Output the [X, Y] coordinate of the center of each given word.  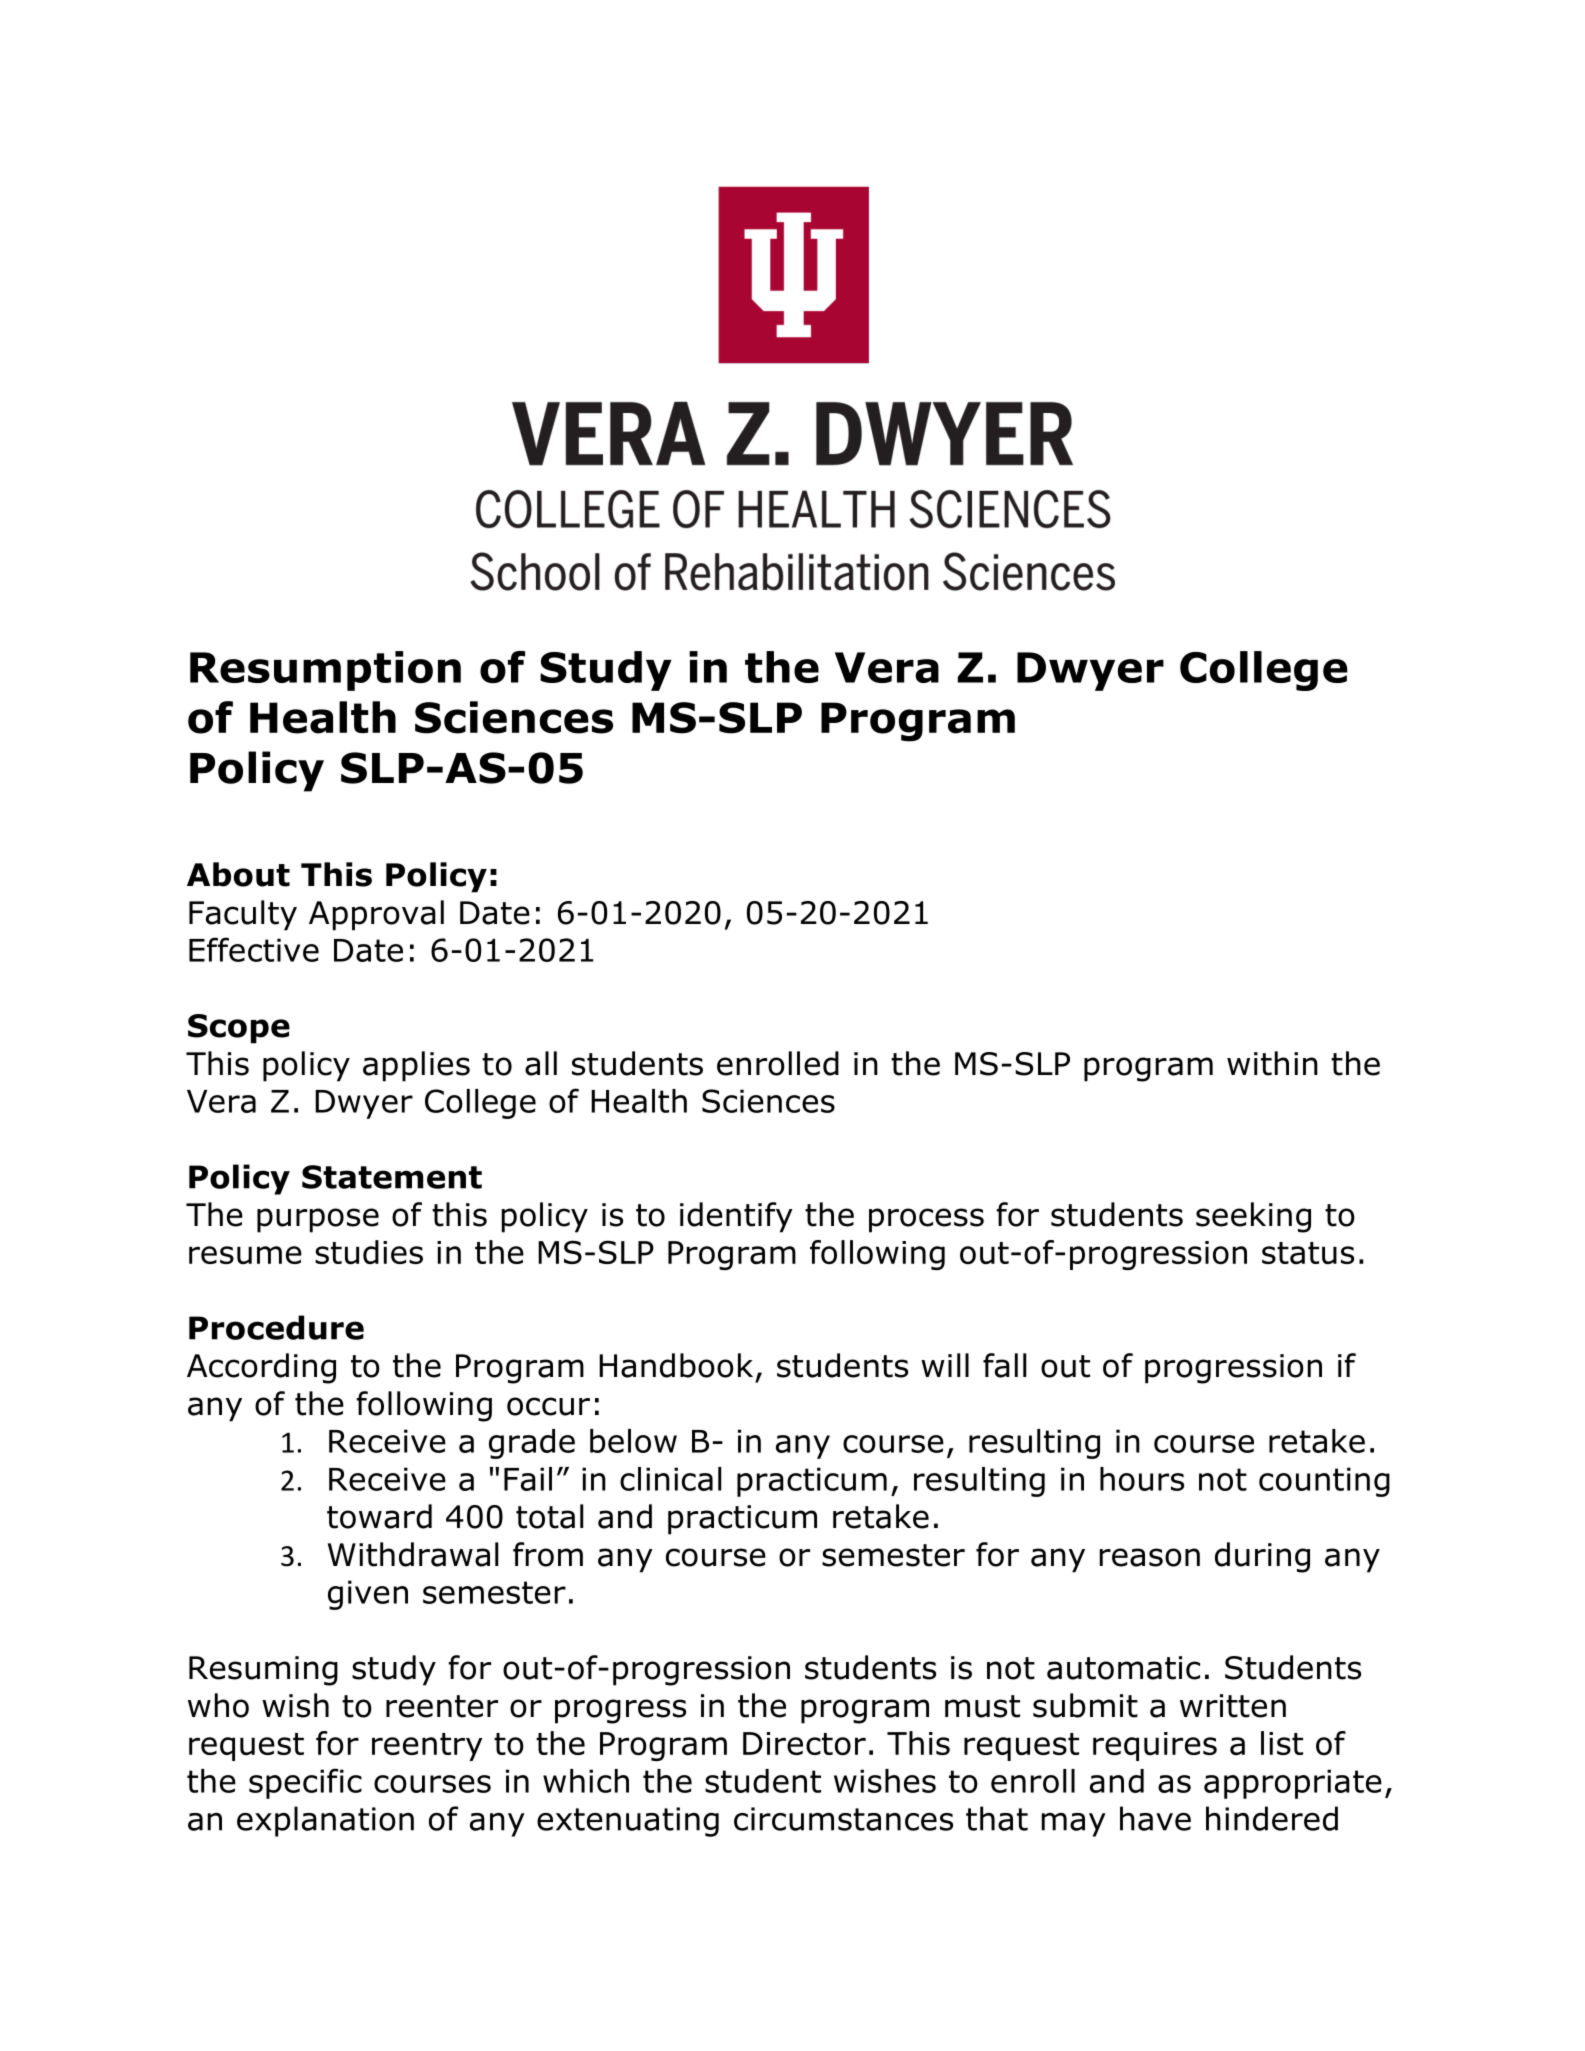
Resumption [325, 671]
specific [305, 1783]
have [1155, 1818]
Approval [376, 915]
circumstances [843, 1819]
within [1272, 1063]
